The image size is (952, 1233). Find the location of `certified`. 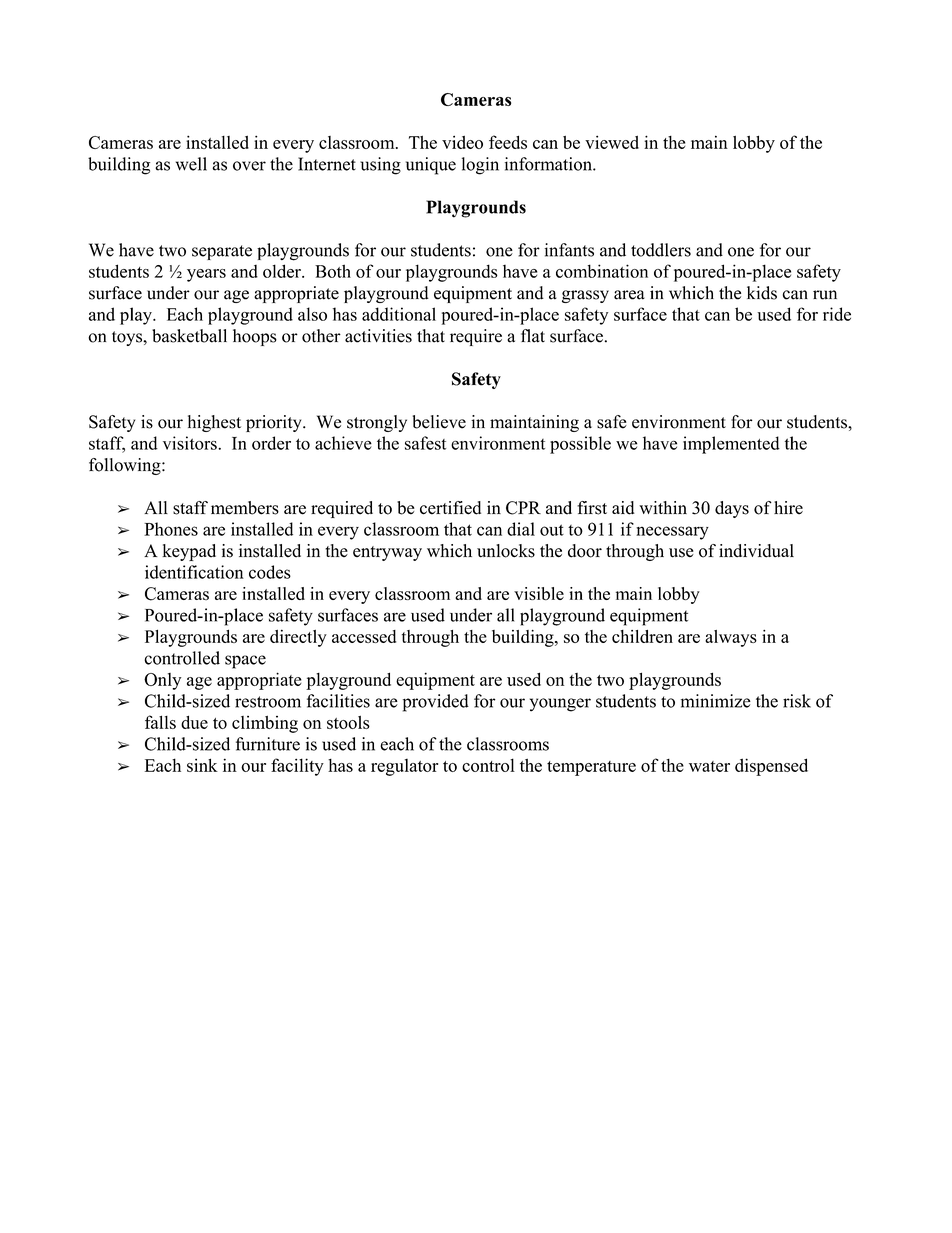

certified is located at coordinates (450, 508).
